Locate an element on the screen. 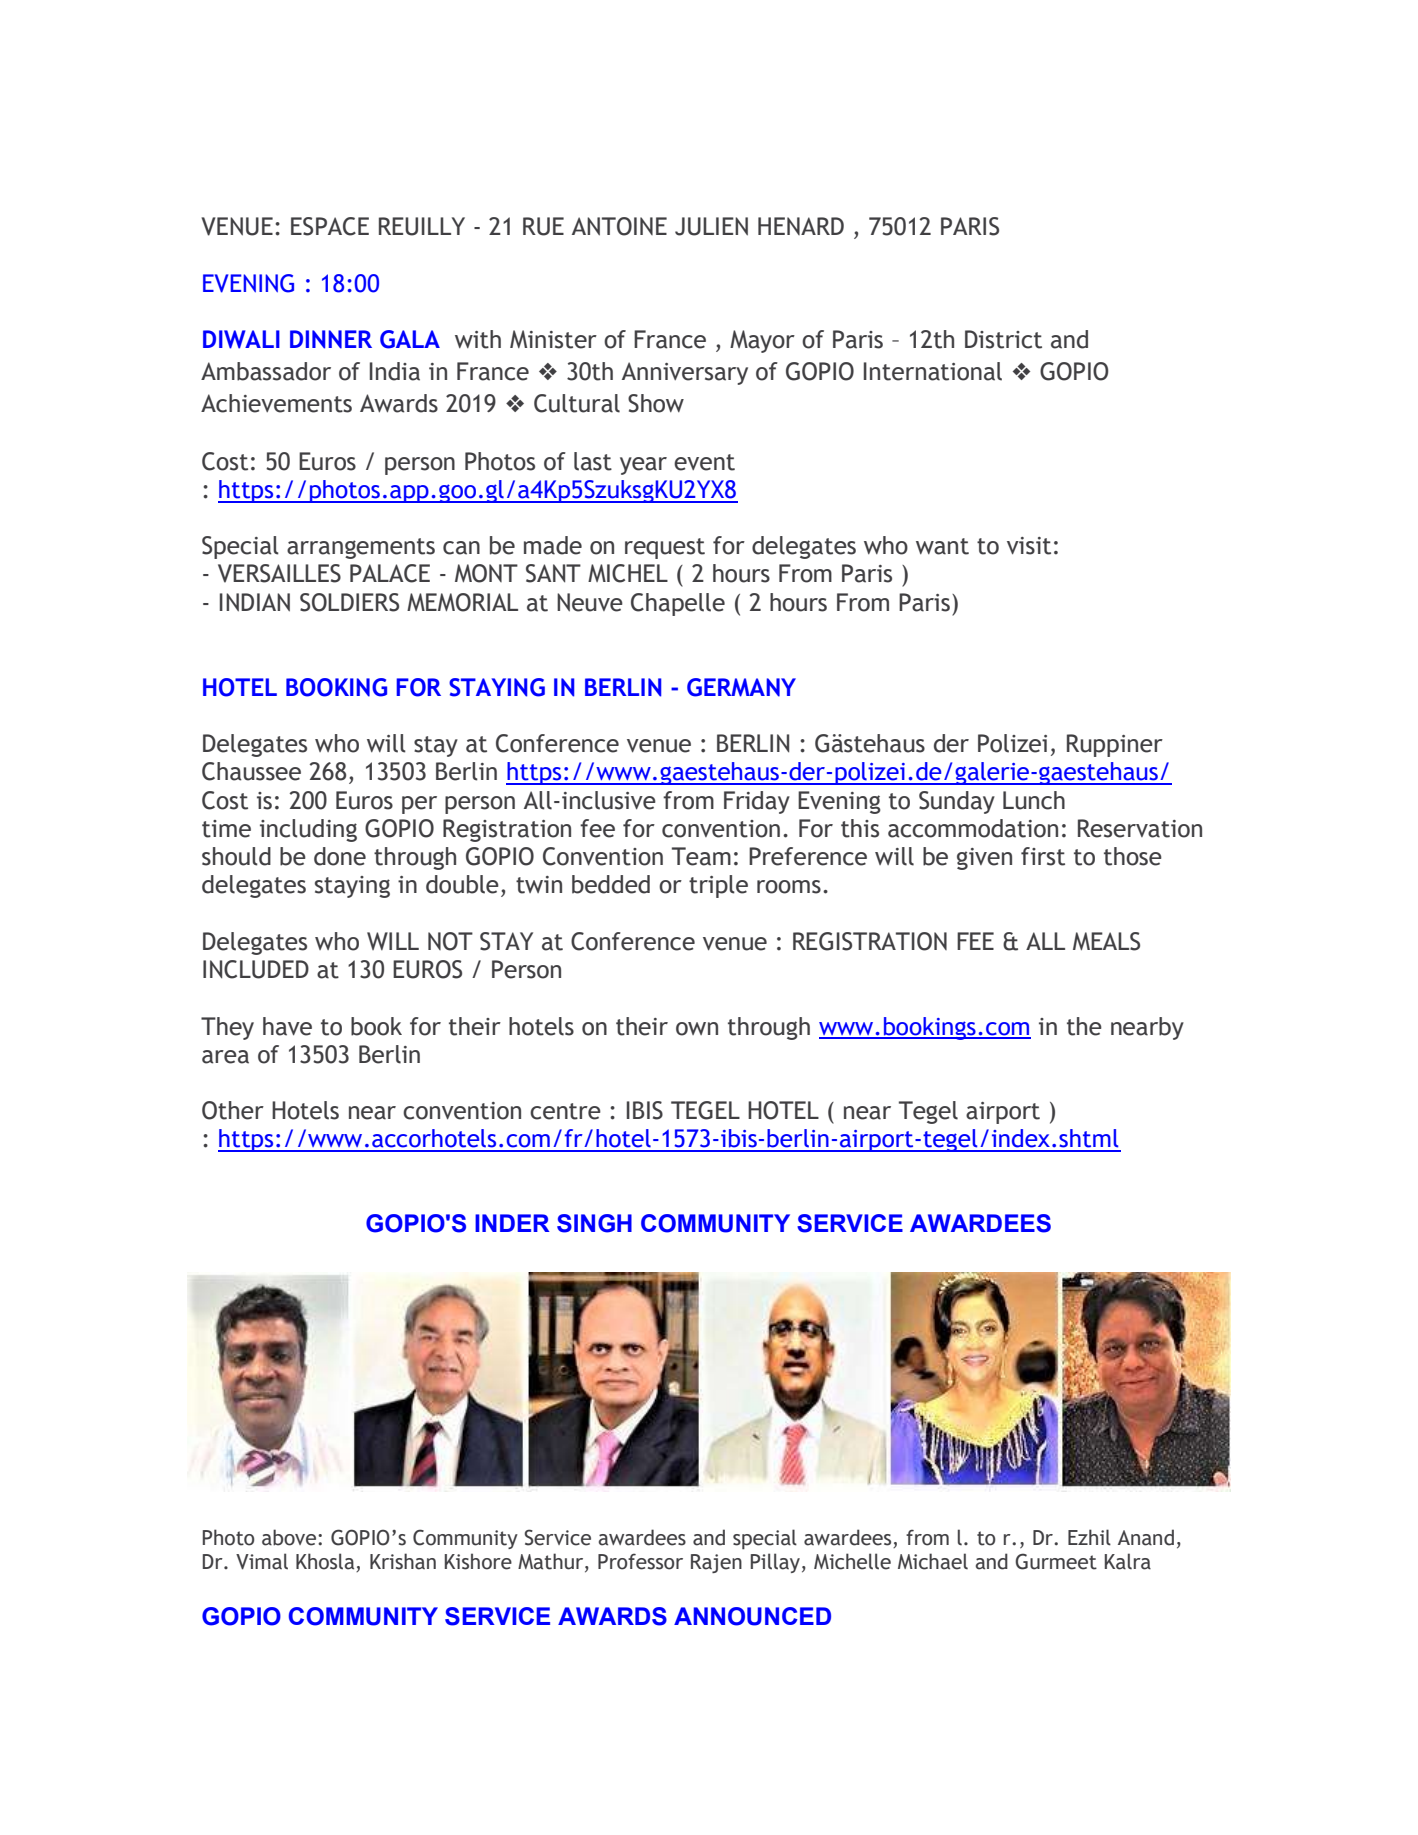  District is located at coordinates (1003, 339).
